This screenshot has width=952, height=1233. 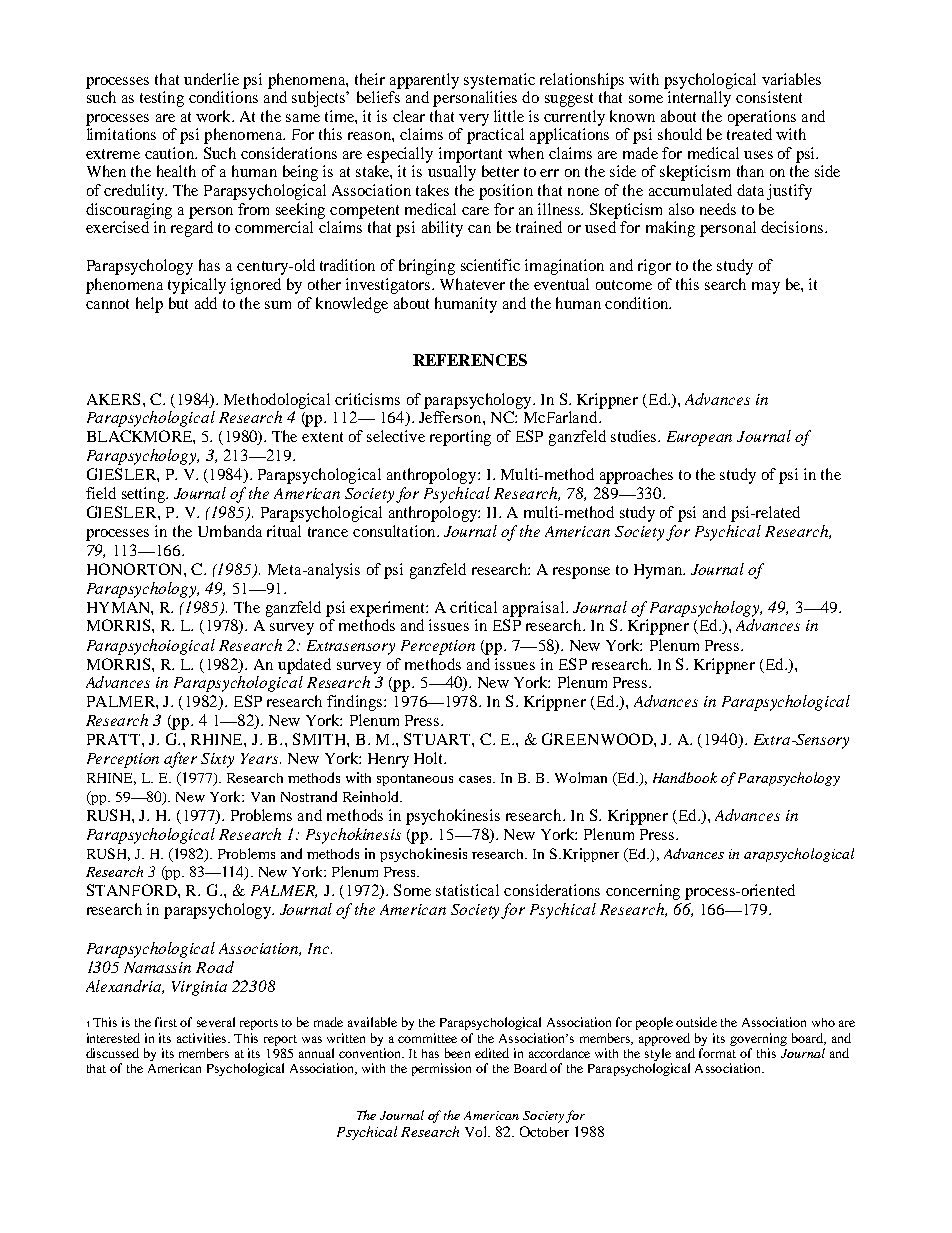 What do you see at coordinates (144, 495) in the screenshot?
I see `setting` at bounding box center [144, 495].
